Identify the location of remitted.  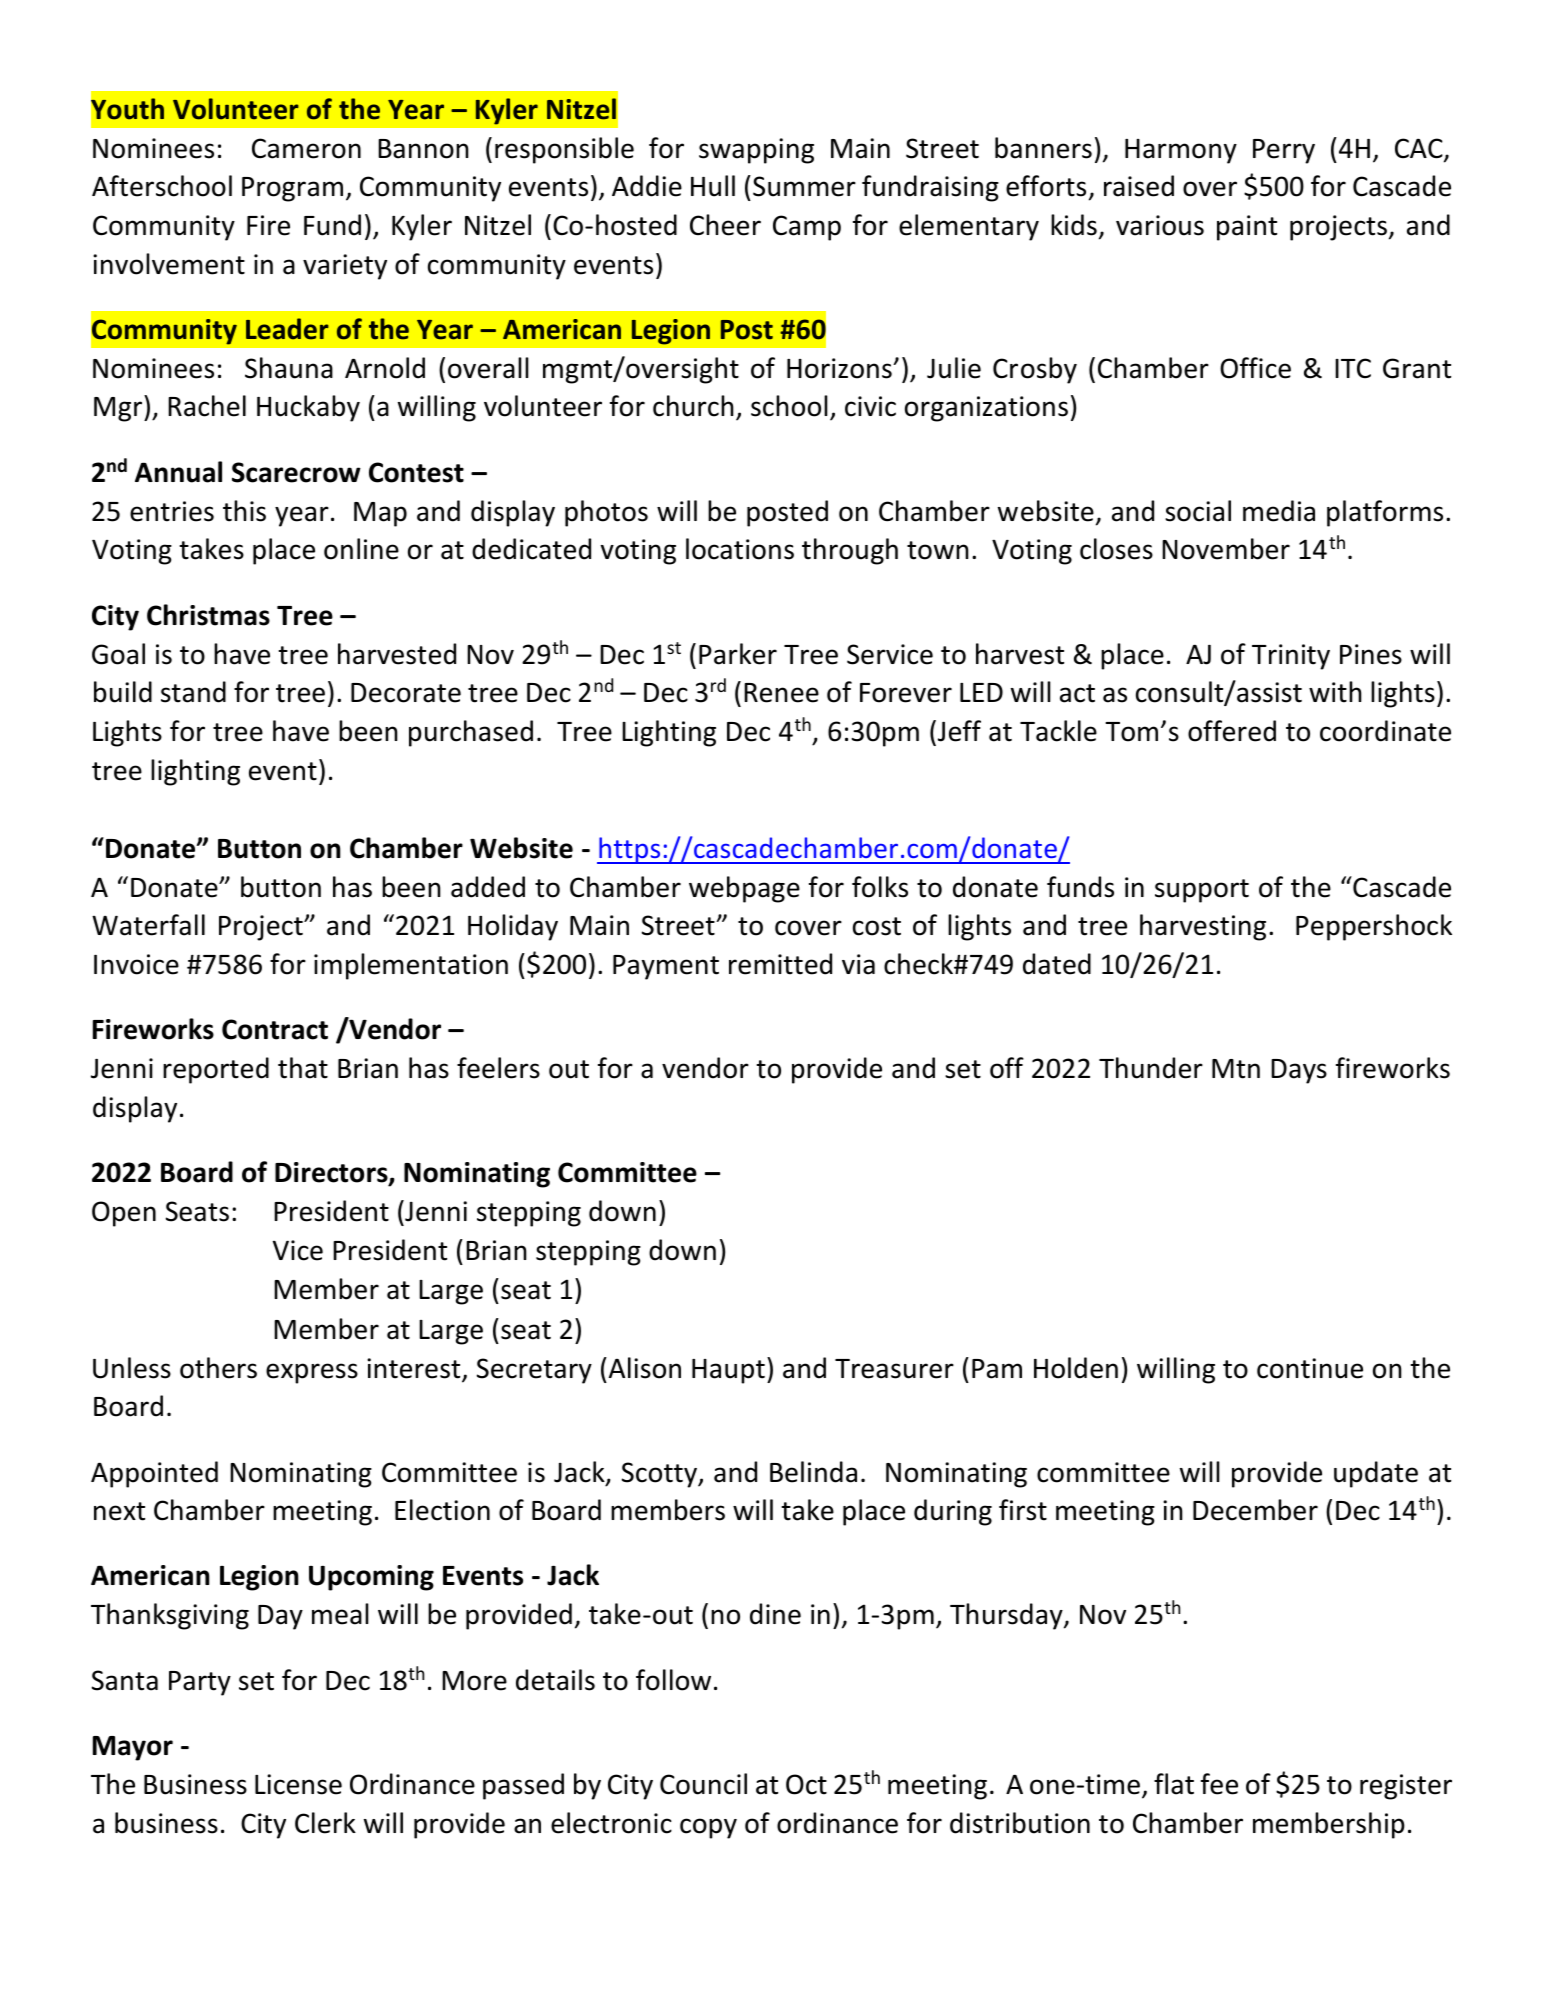
(780, 964).
